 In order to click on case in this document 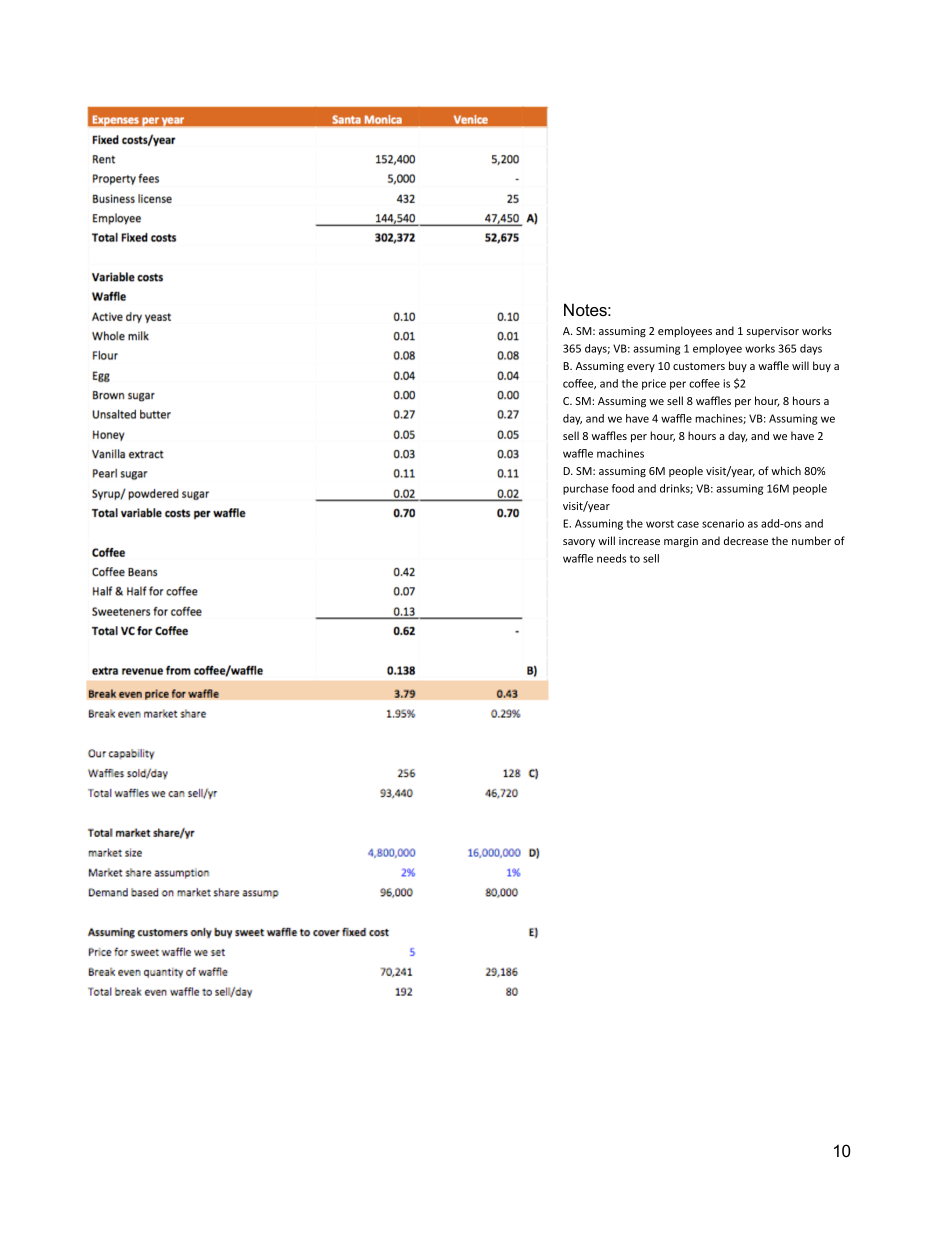, I will do `click(688, 524)`.
